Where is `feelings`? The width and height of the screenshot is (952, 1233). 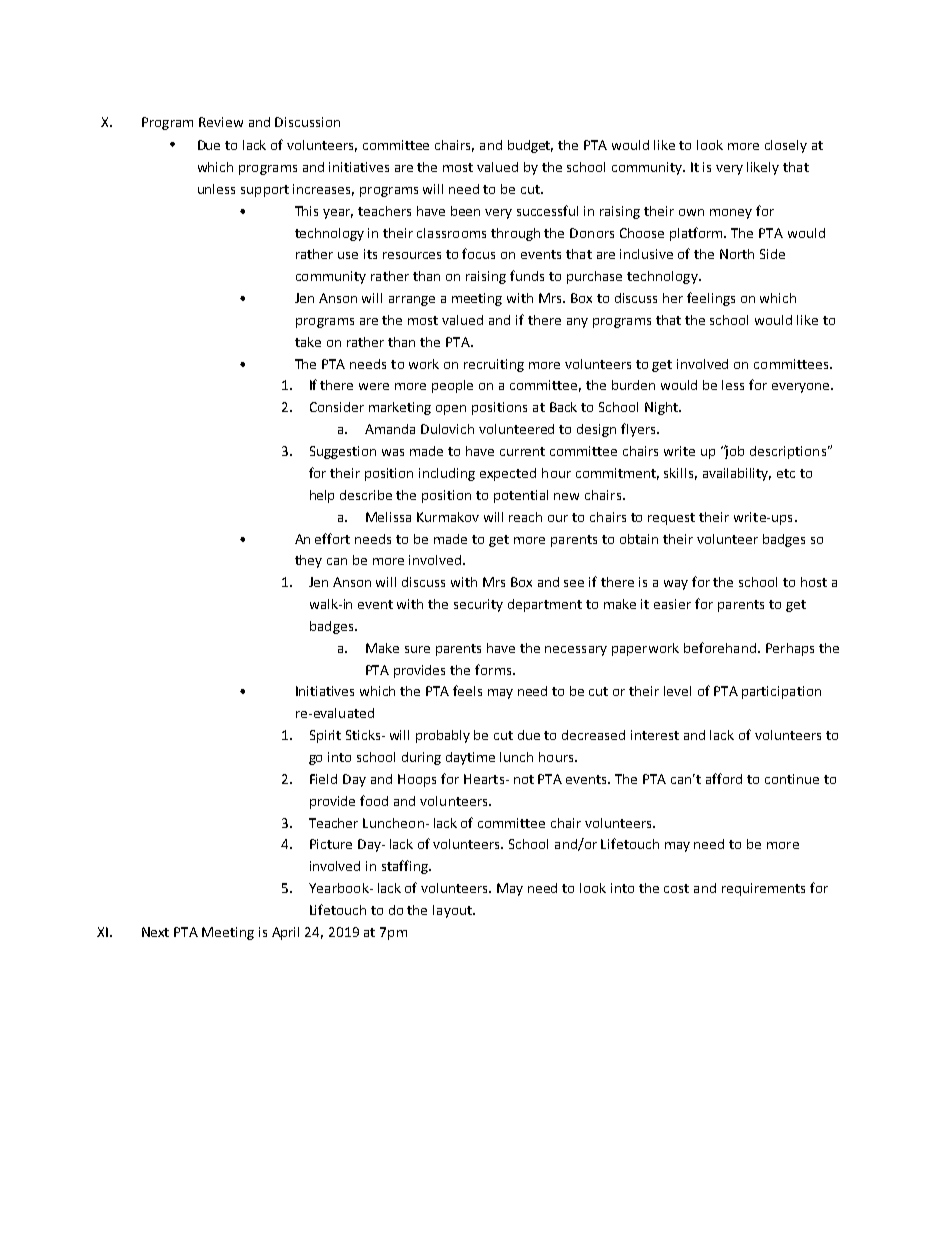 feelings is located at coordinates (711, 299).
